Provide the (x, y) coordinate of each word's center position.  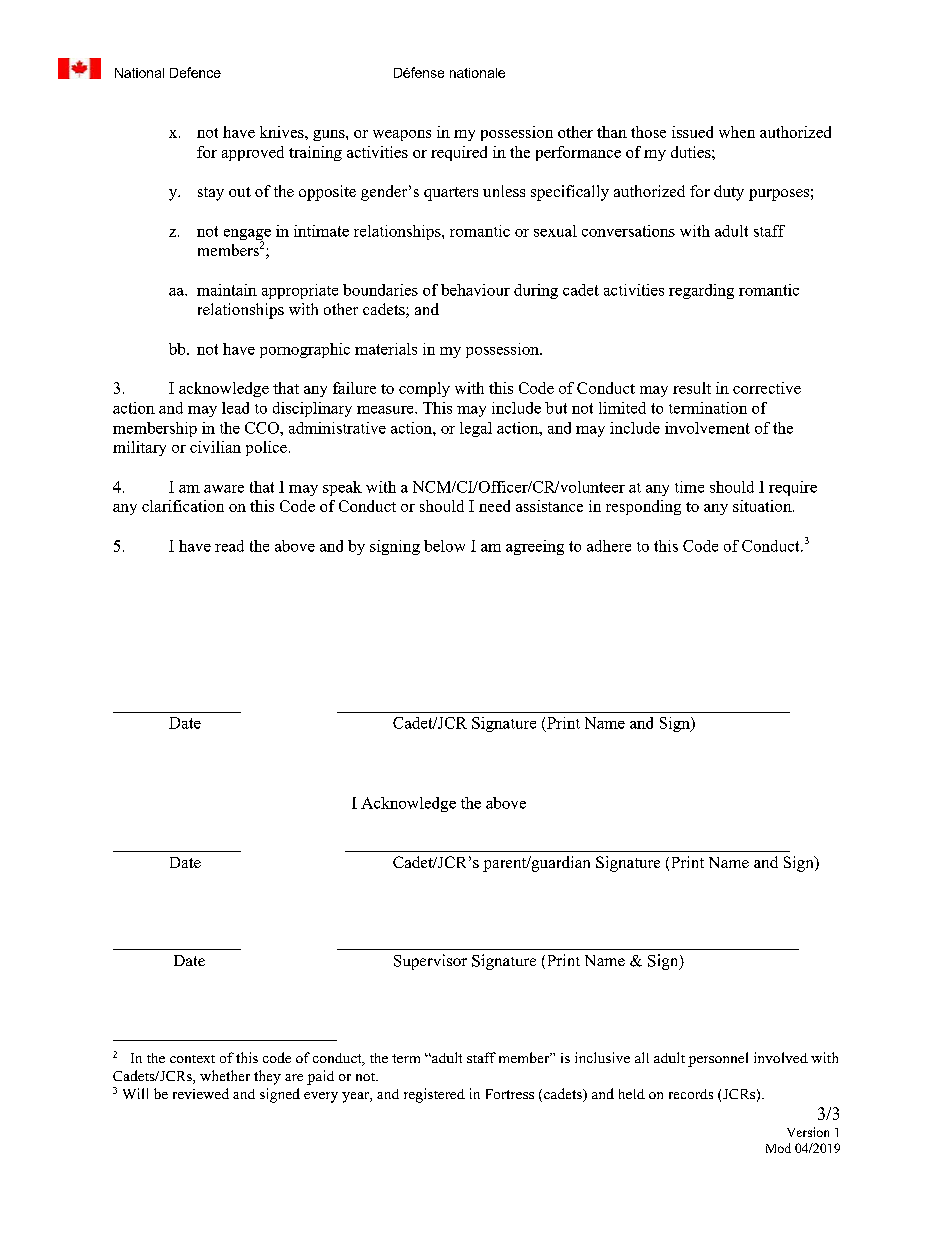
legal (476, 429)
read (229, 546)
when (737, 132)
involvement (707, 428)
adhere (609, 546)
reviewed (201, 1093)
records (691, 1094)
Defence (195, 72)
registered (434, 1095)
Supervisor (430, 962)
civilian (215, 447)
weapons (402, 135)
